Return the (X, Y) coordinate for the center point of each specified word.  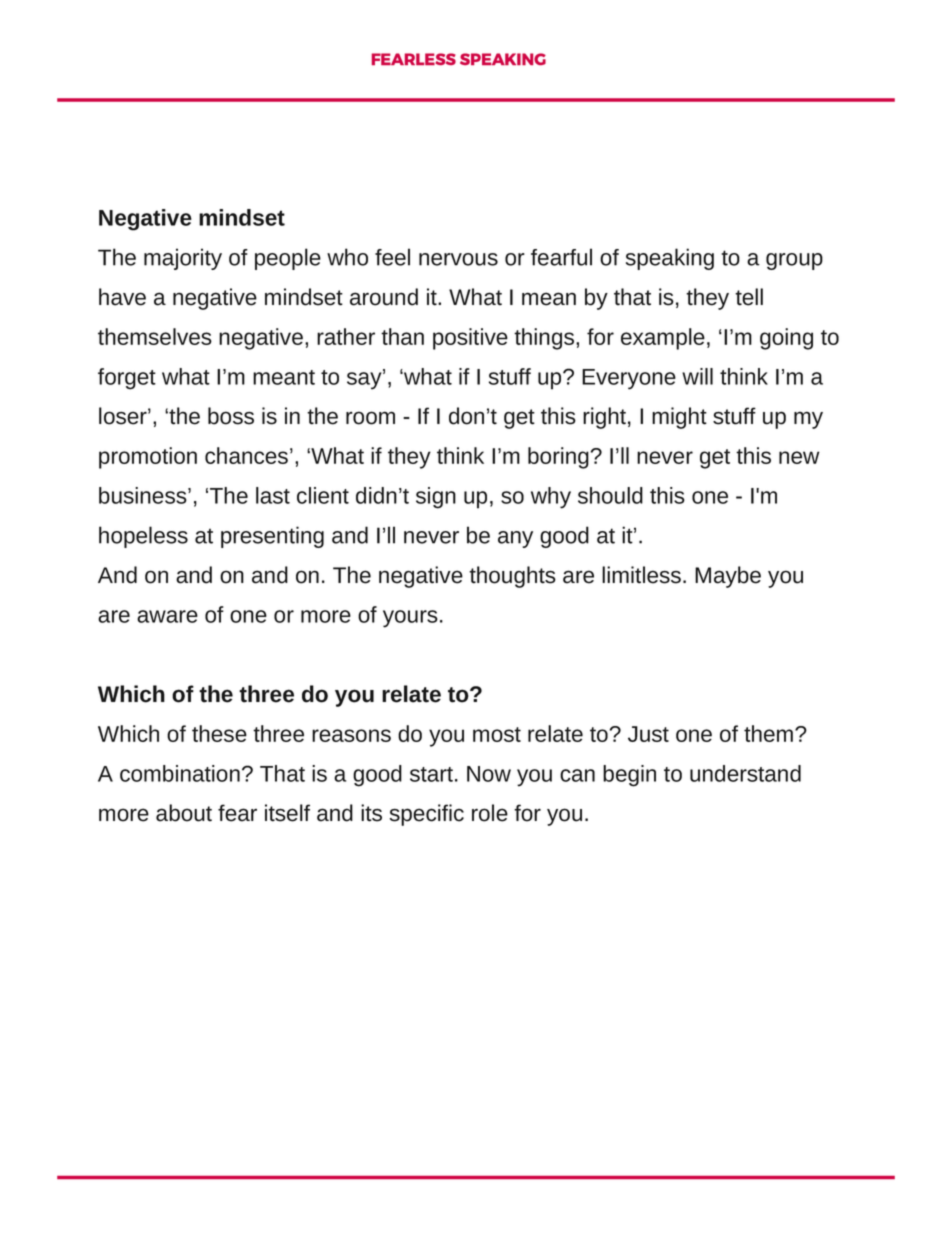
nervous (458, 259)
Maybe (728, 577)
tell (749, 297)
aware (167, 616)
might (679, 418)
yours (410, 619)
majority (183, 259)
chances (246, 455)
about (184, 813)
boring (558, 458)
